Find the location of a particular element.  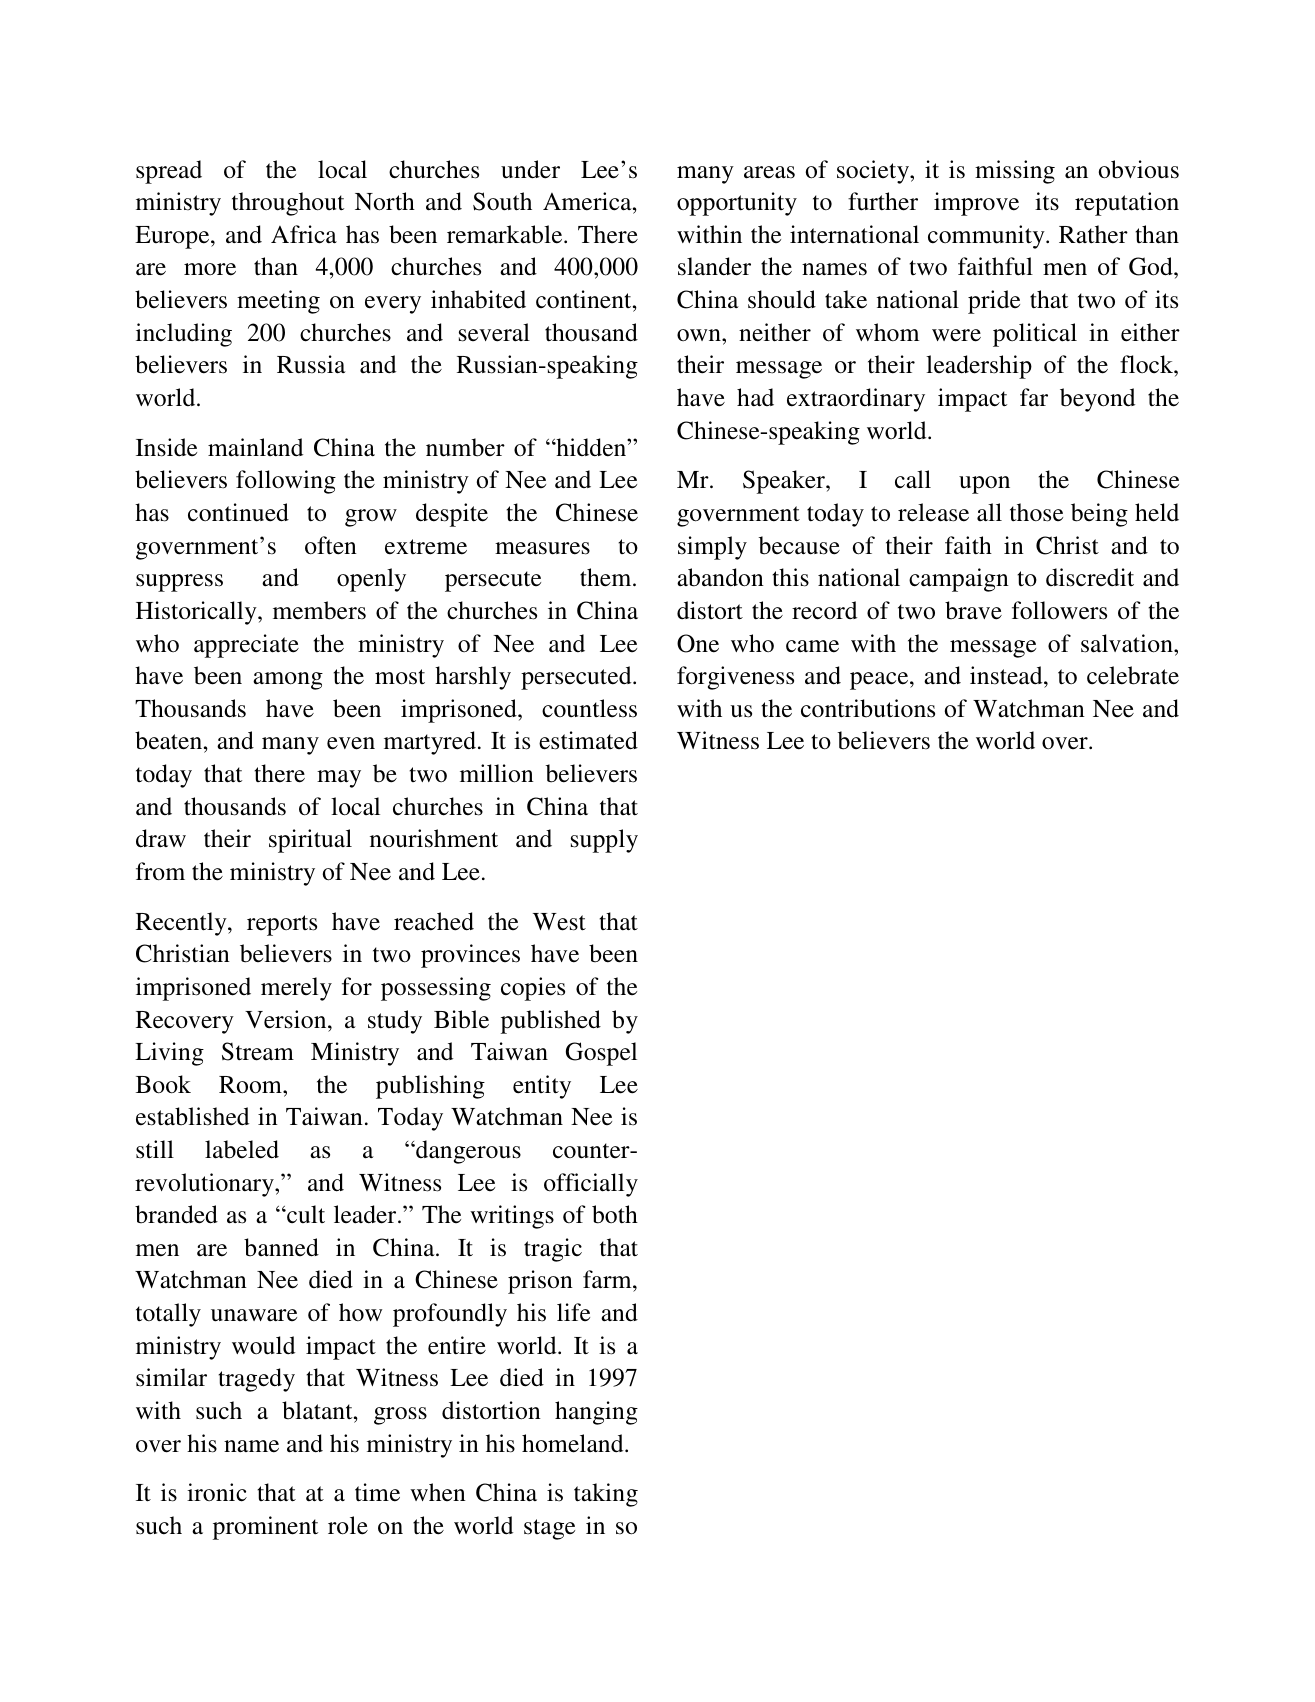

throughout is located at coordinates (288, 204).
